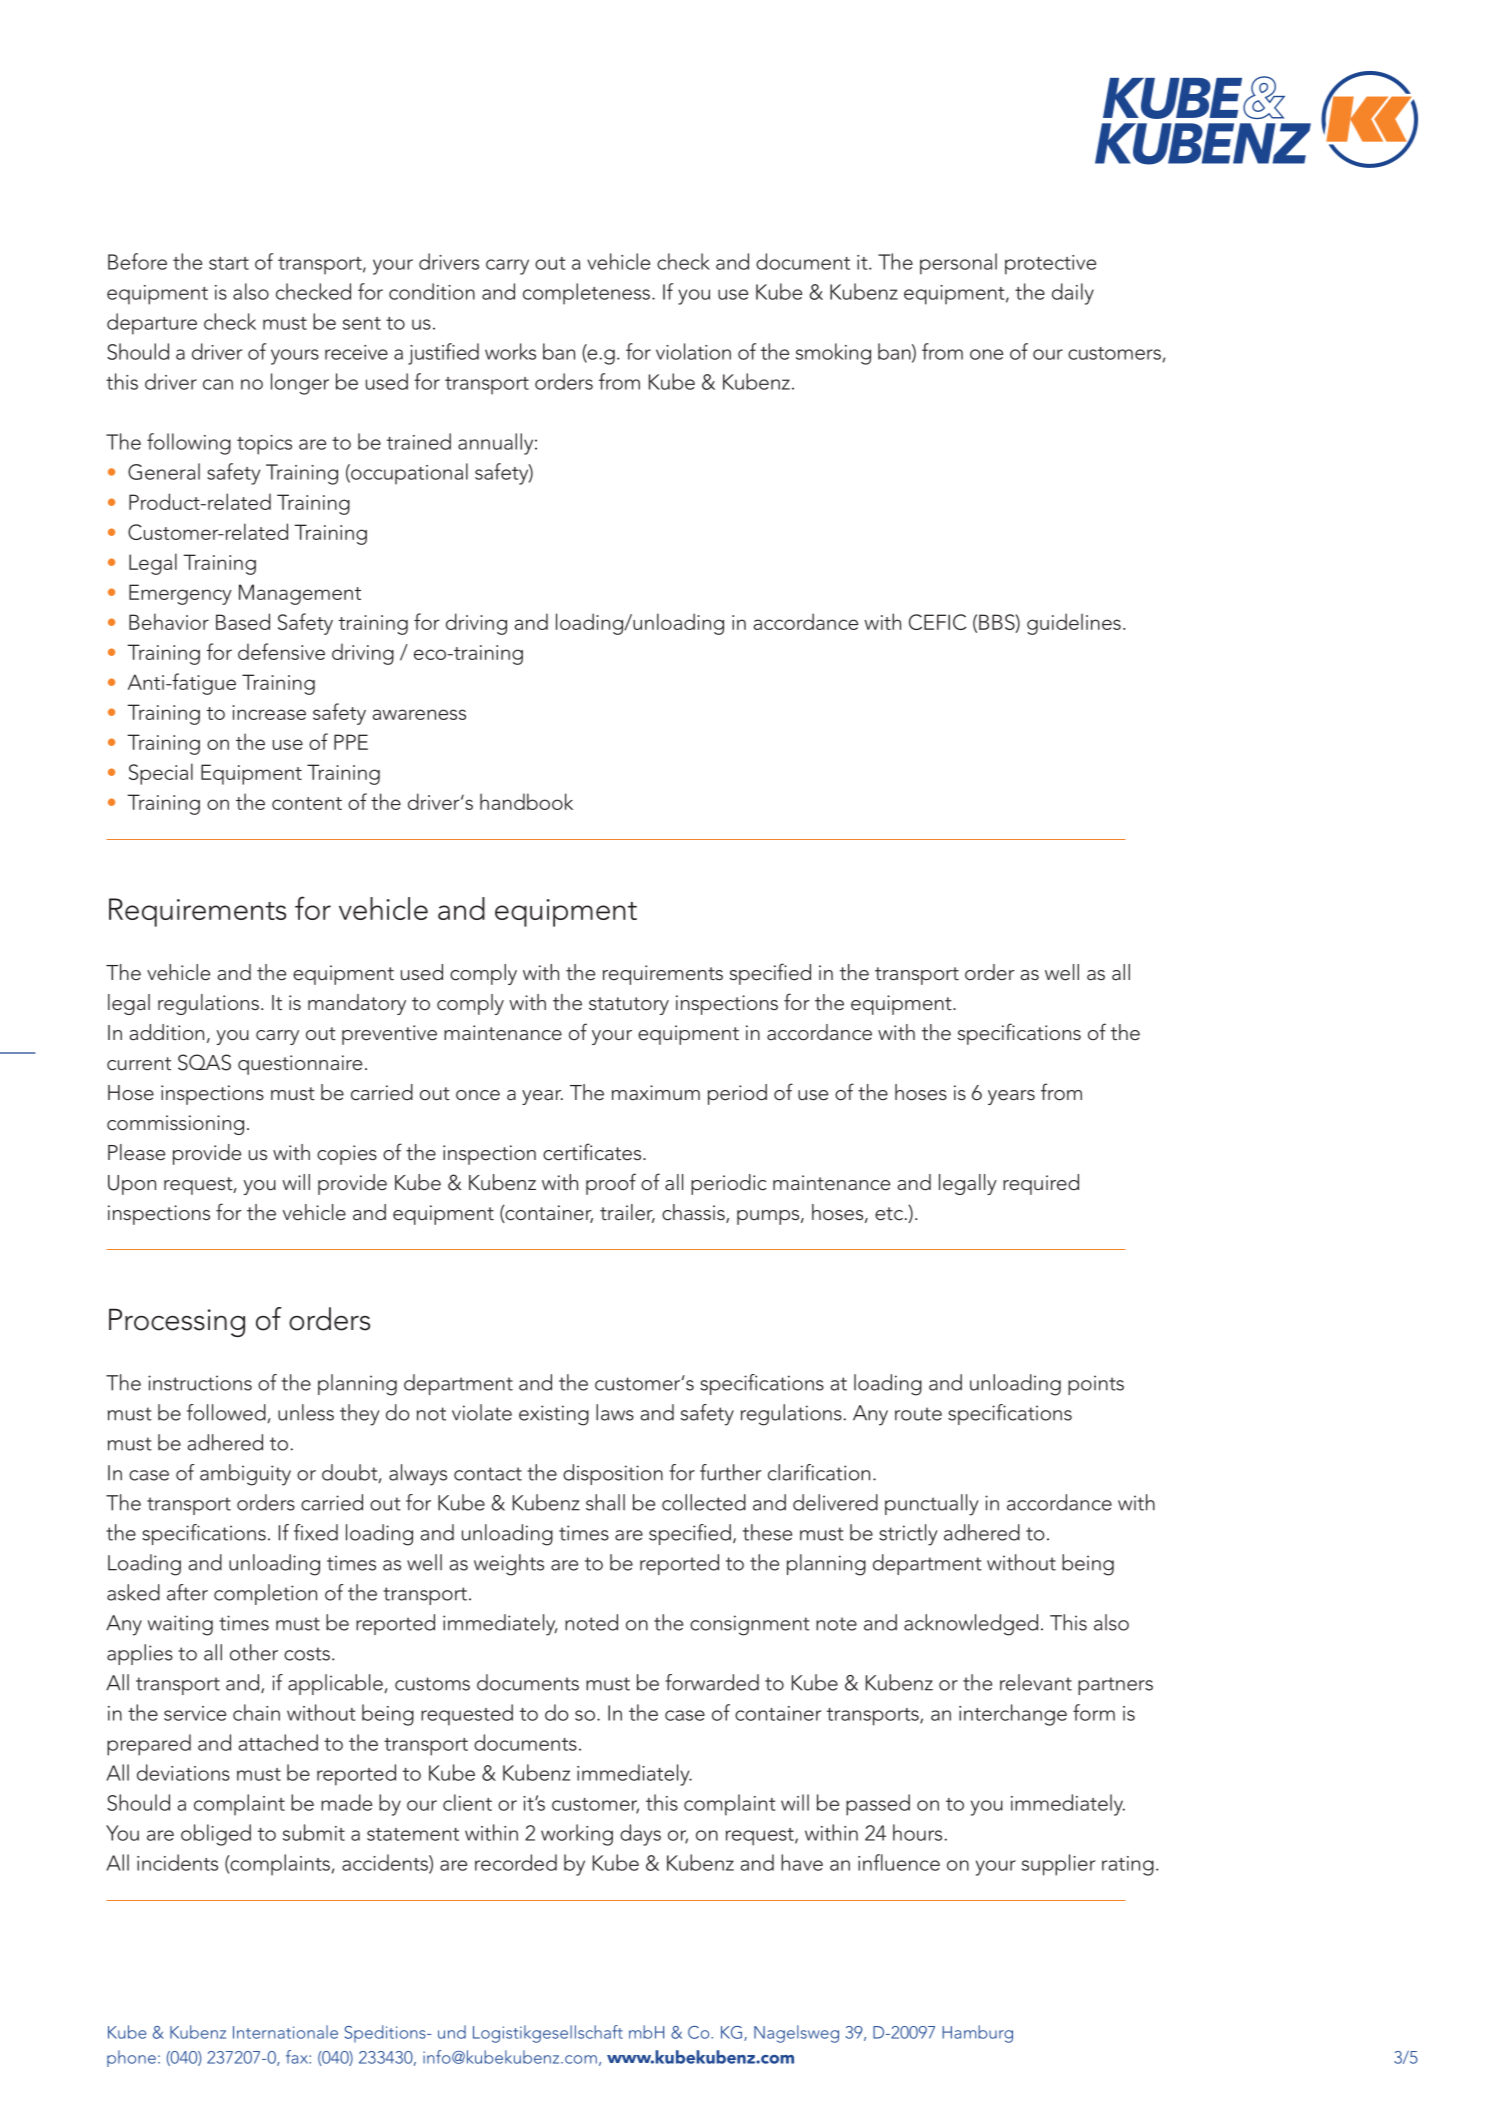 This image has height=2106, width=1489. I want to click on required, so click(1041, 1184).
